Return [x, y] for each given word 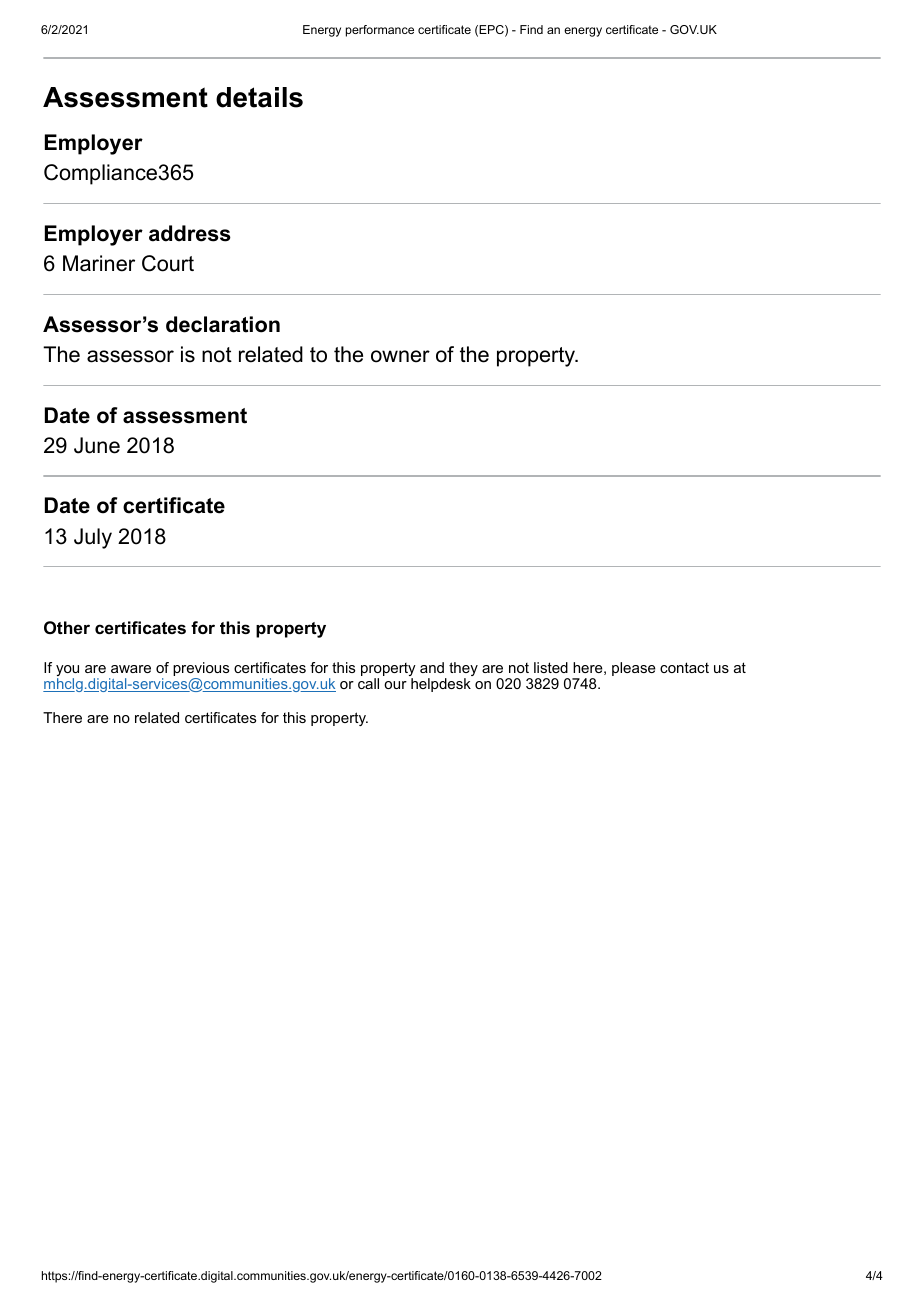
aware [131, 669]
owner [400, 356]
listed [551, 667]
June [97, 445]
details [259, 97]
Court [168, 263]
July [93, 538]
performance [380, 31]
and [432, 667]
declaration [223, 324]
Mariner [99, 263]
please [634, 669]
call [368, 683]
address [190, 233]
